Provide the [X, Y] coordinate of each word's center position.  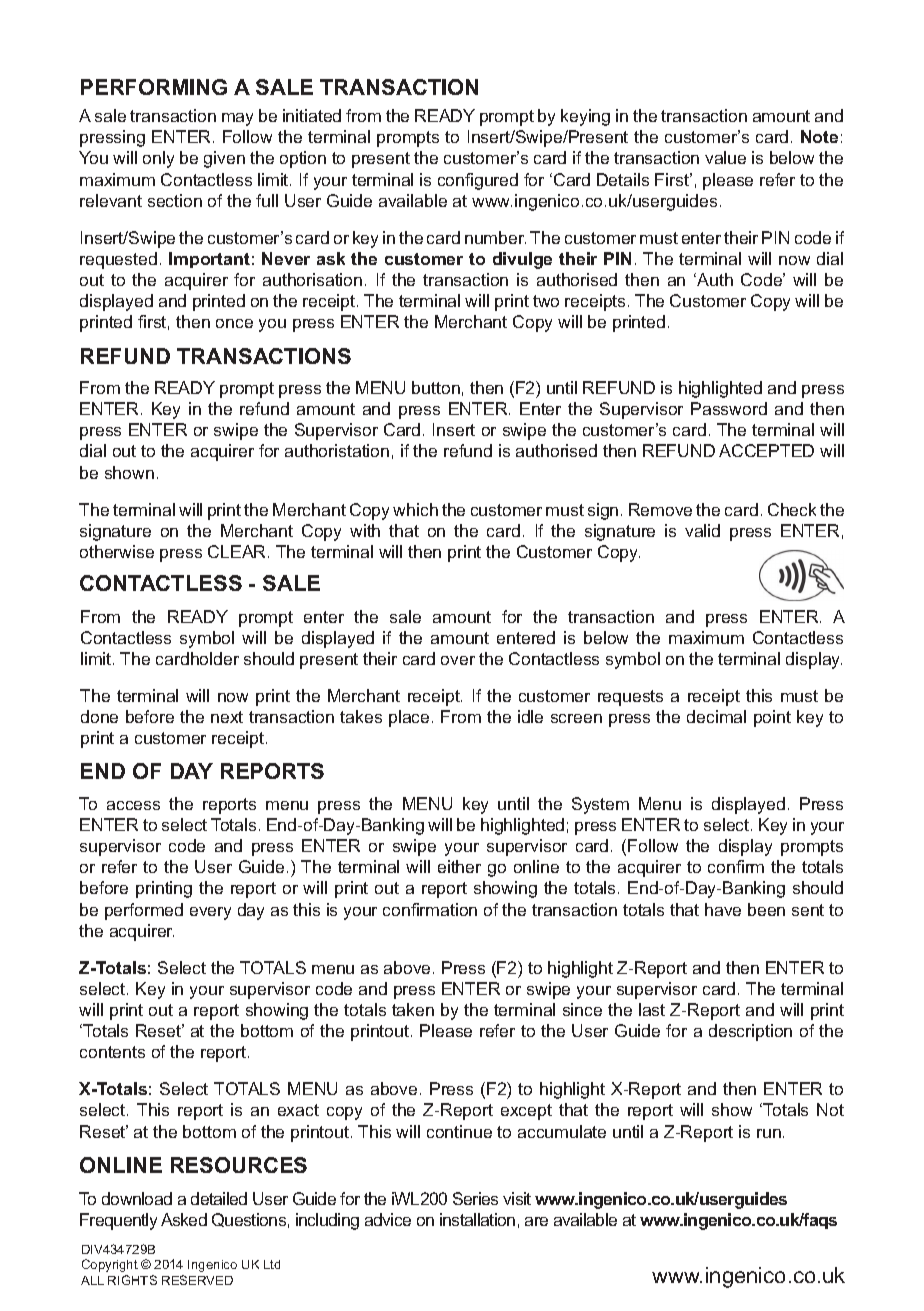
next [227, 717]
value [725, 157]
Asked [184, 1219]
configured [478, 181]
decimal [716, 716]
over [458, 660]
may [237, 119]
